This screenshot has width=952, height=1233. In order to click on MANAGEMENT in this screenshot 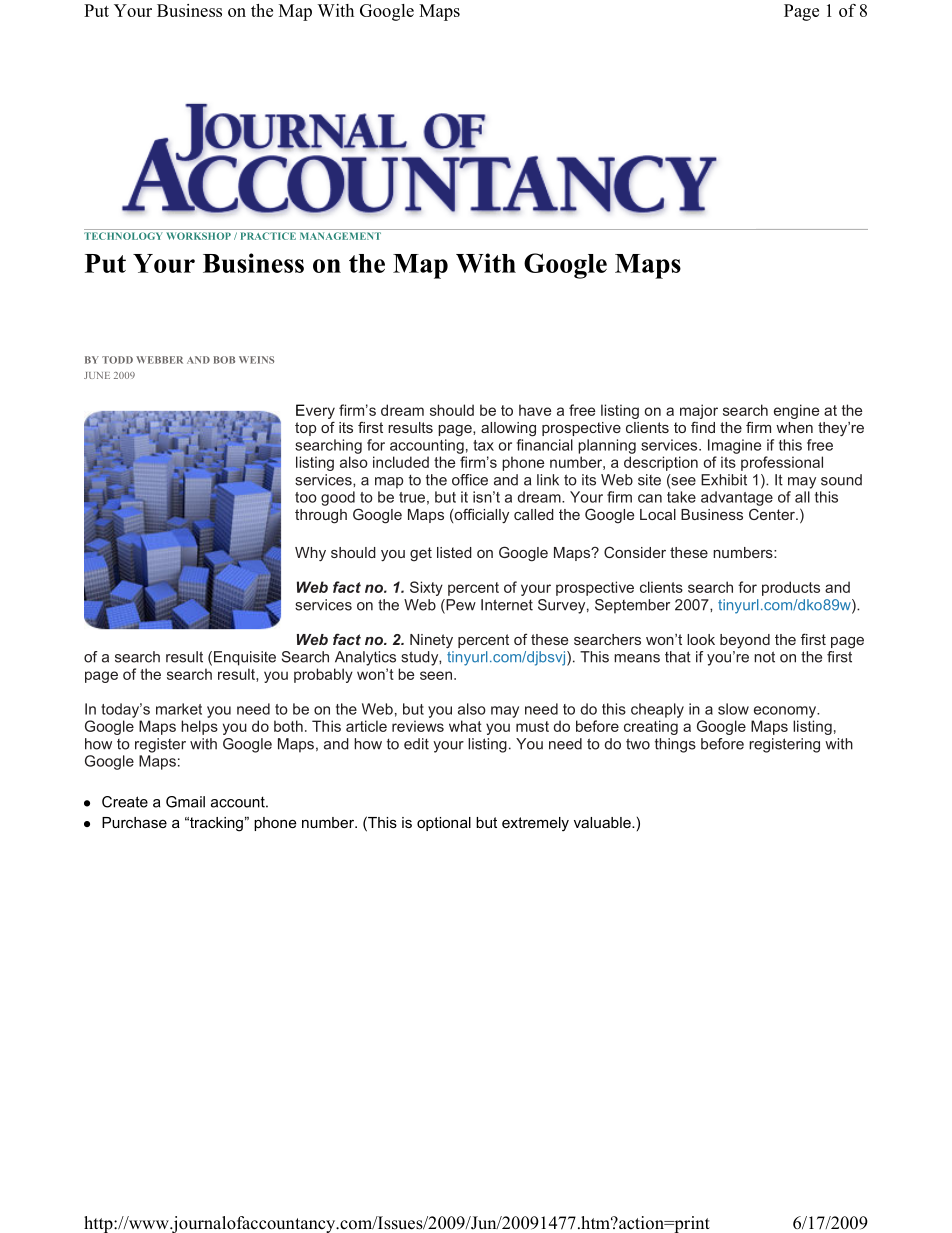, I will do `click(340, 236)`.
